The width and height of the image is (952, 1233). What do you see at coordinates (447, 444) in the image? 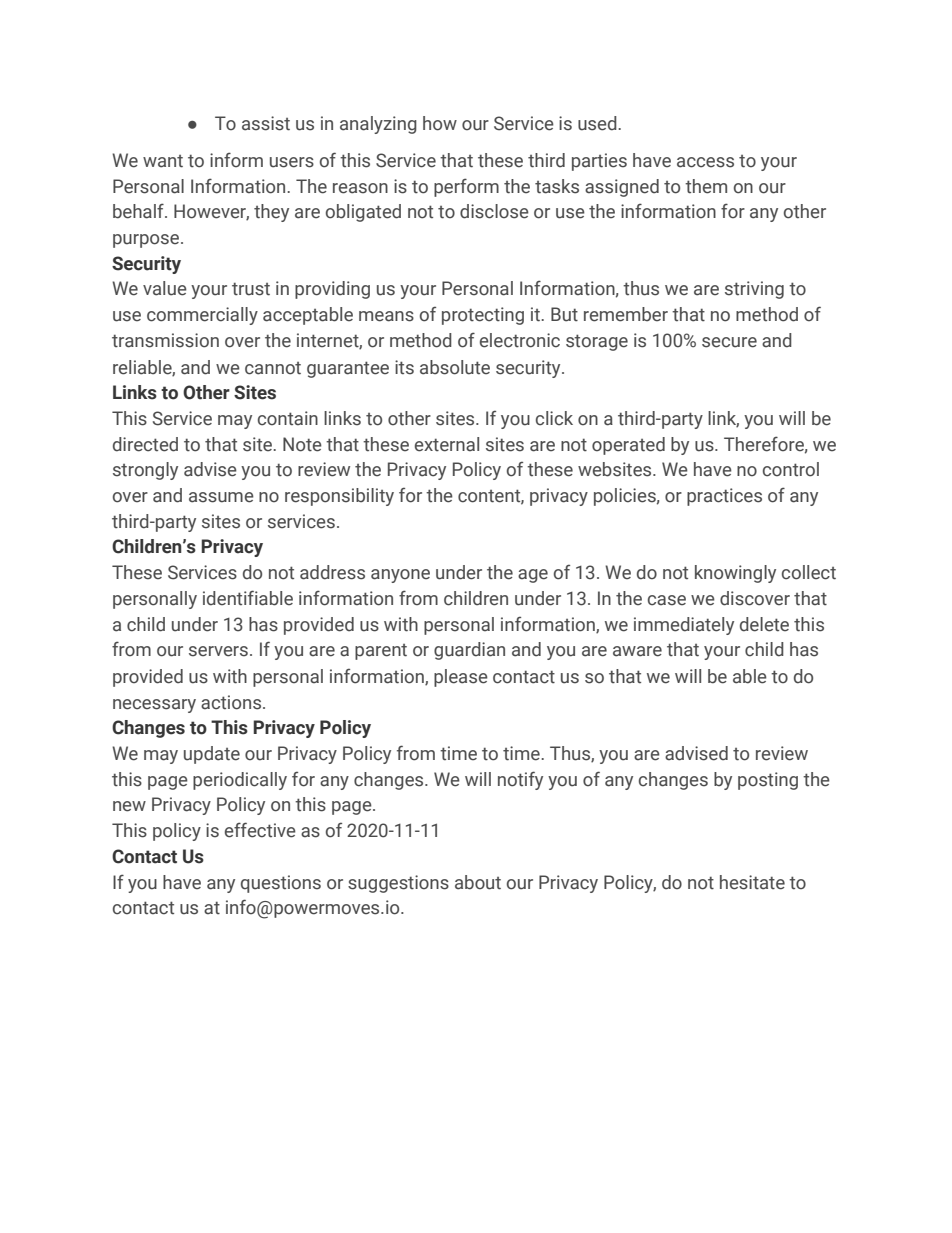
I see `external` at bounding box center [447, 444].
